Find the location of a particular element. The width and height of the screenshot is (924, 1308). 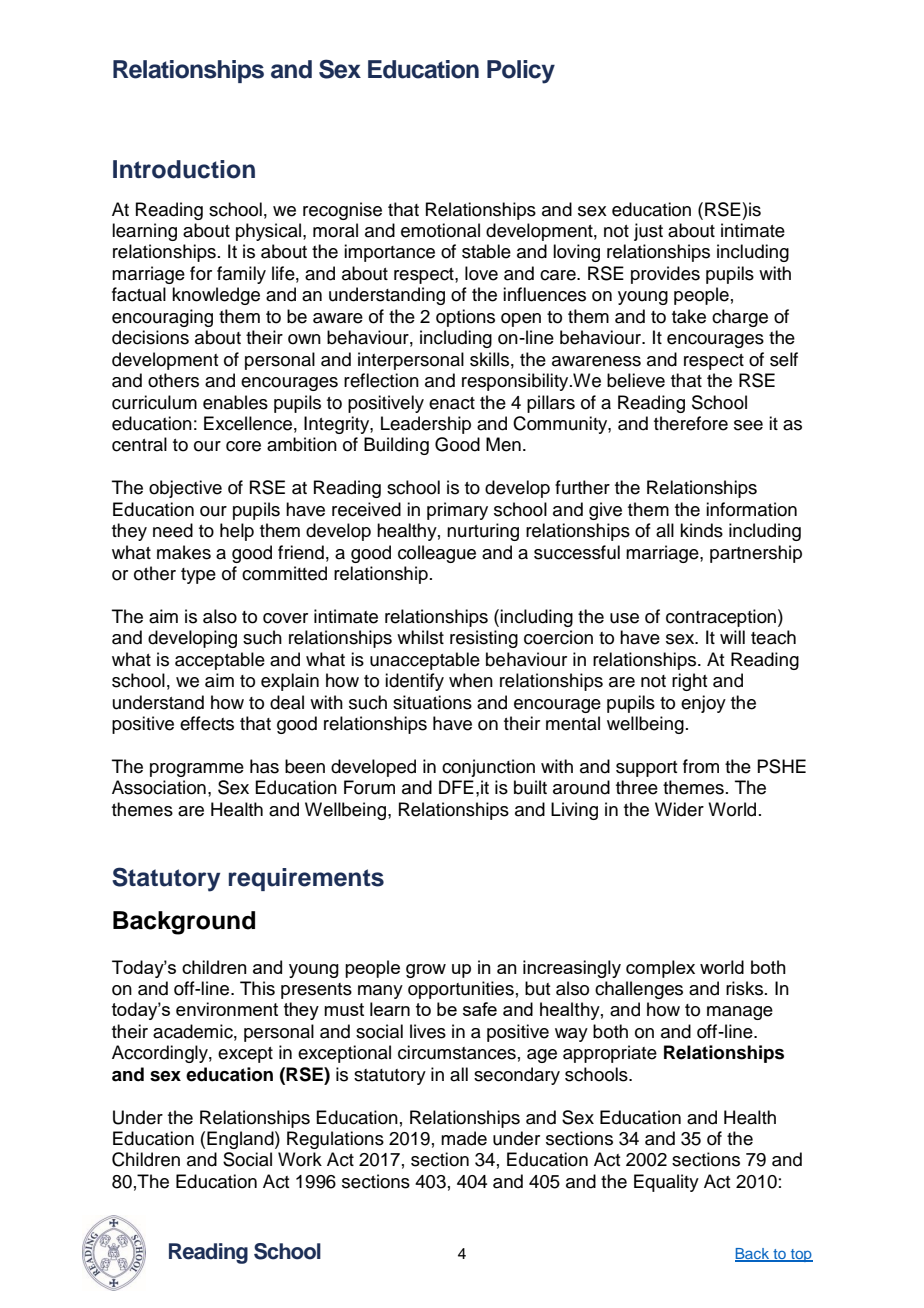

Policy is located at coordinates (521, 72).
